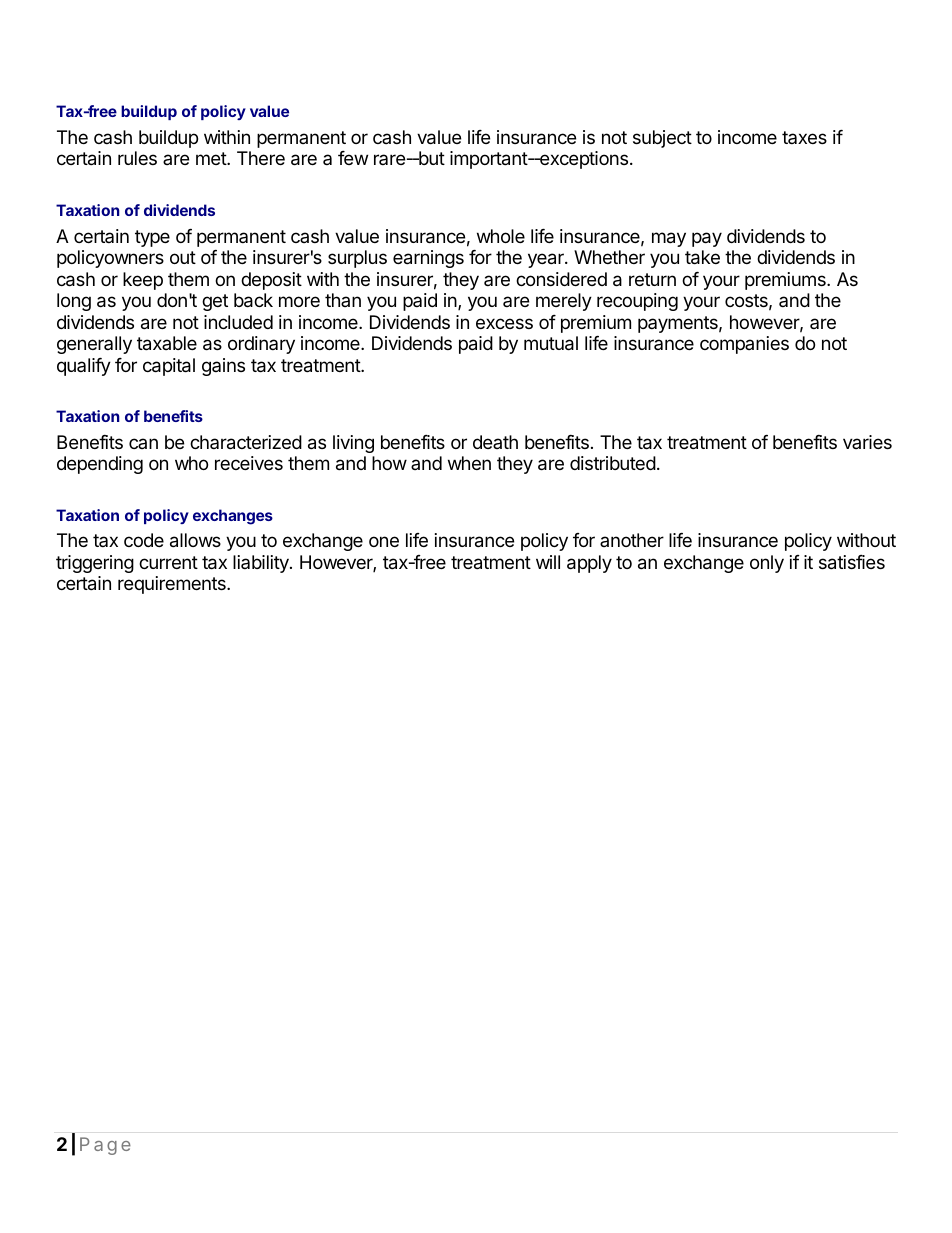 This screenshot has height=1233, width=952. Describe the element at coordinates (767, 564) in the screenshot. I see `only` at that location.
